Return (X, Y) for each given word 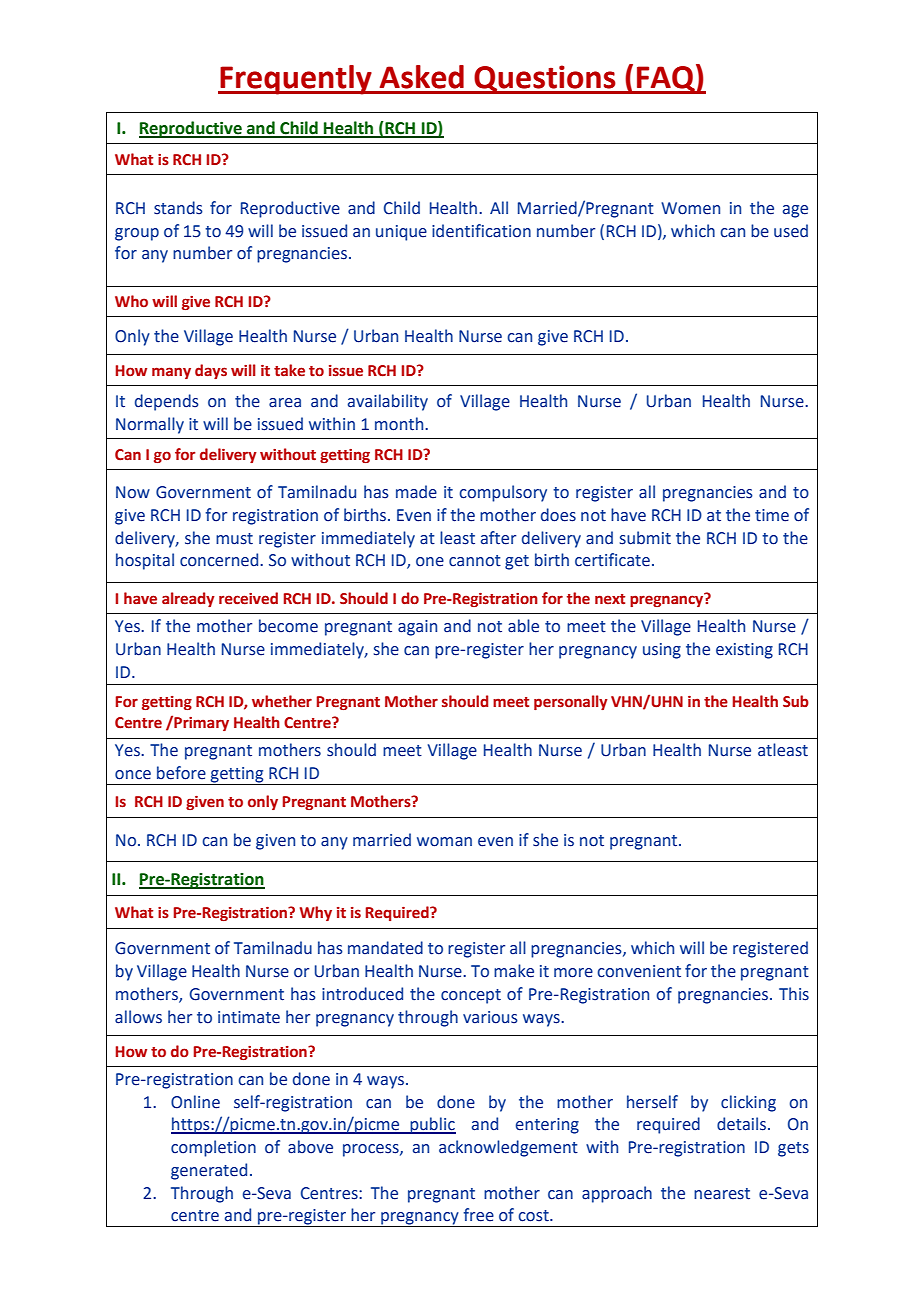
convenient (639, 971)
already (188, 599)
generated (209, 1171)
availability (388, 402)
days (211, 371)
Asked (422, 77)
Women (690, 208)
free (479, 1215)
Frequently (296, 80)
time (772, 515)
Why (316, 913)
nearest (722, 1194)
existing (744, 651)
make (514, 971)
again (417, 628)
